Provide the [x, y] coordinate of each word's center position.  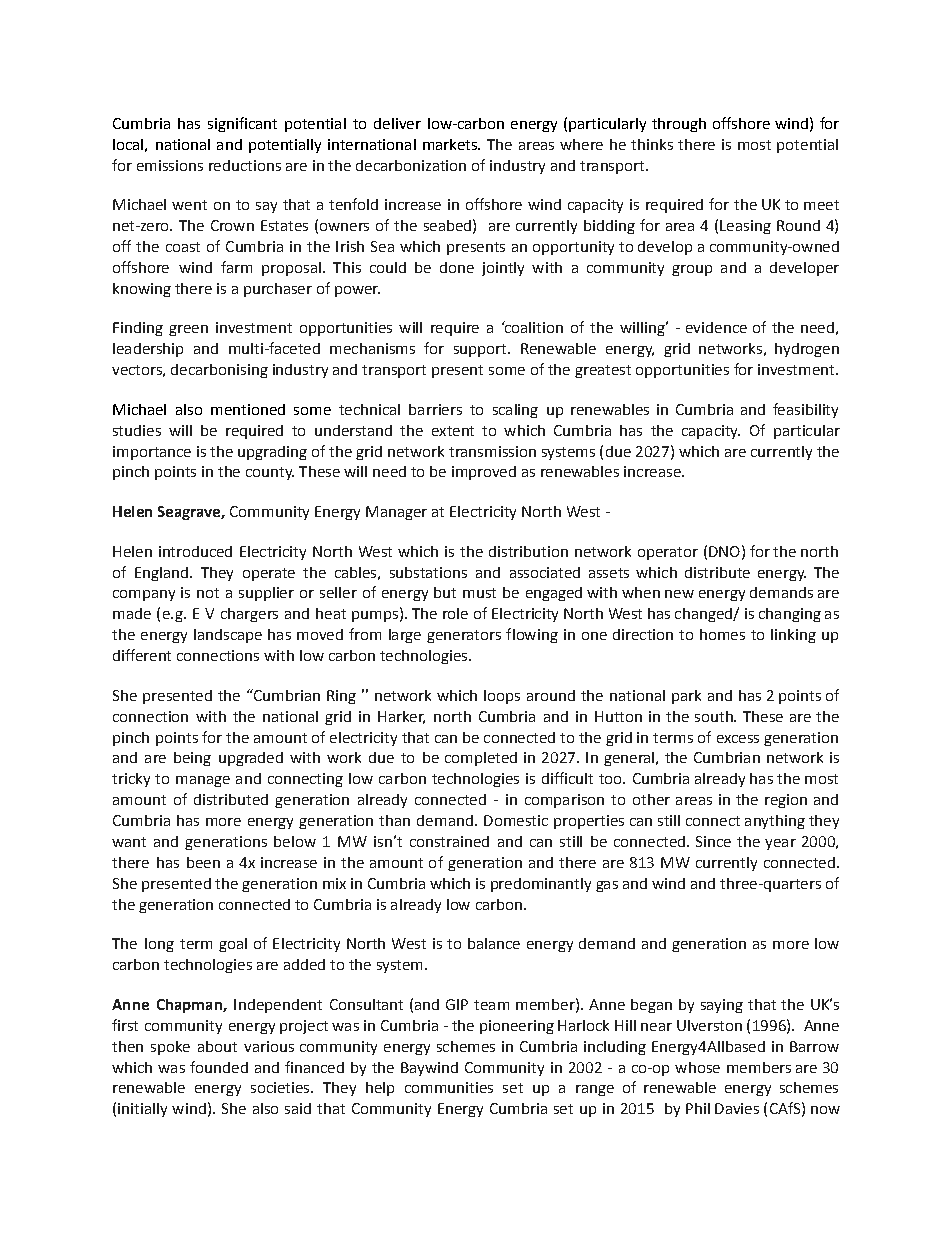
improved [484, 473]
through [679, 125]
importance [152, 453]
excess [738, 739]
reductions [245, 165]
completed [481, 759]
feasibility [805, 410]
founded [219, 1067]
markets [451, 144]
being [192, 759]
